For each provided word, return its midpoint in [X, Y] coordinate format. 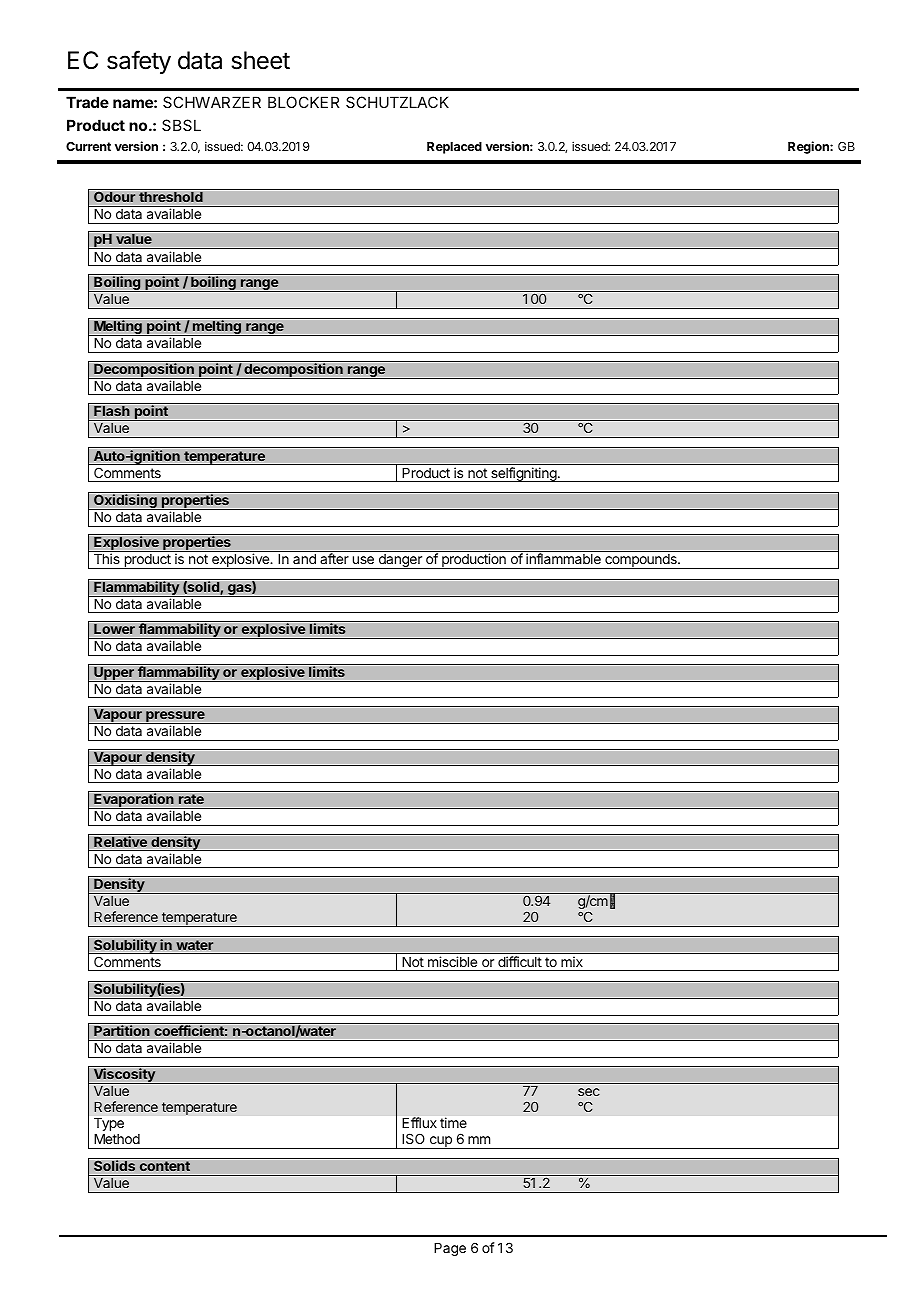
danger [400, 561]
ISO [413, 1138]
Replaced [454, 148]
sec [589, 1092]
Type [109, 1124]
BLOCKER [304, 102]
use [363, 560]
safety [139, 62]
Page [450, 1249]
